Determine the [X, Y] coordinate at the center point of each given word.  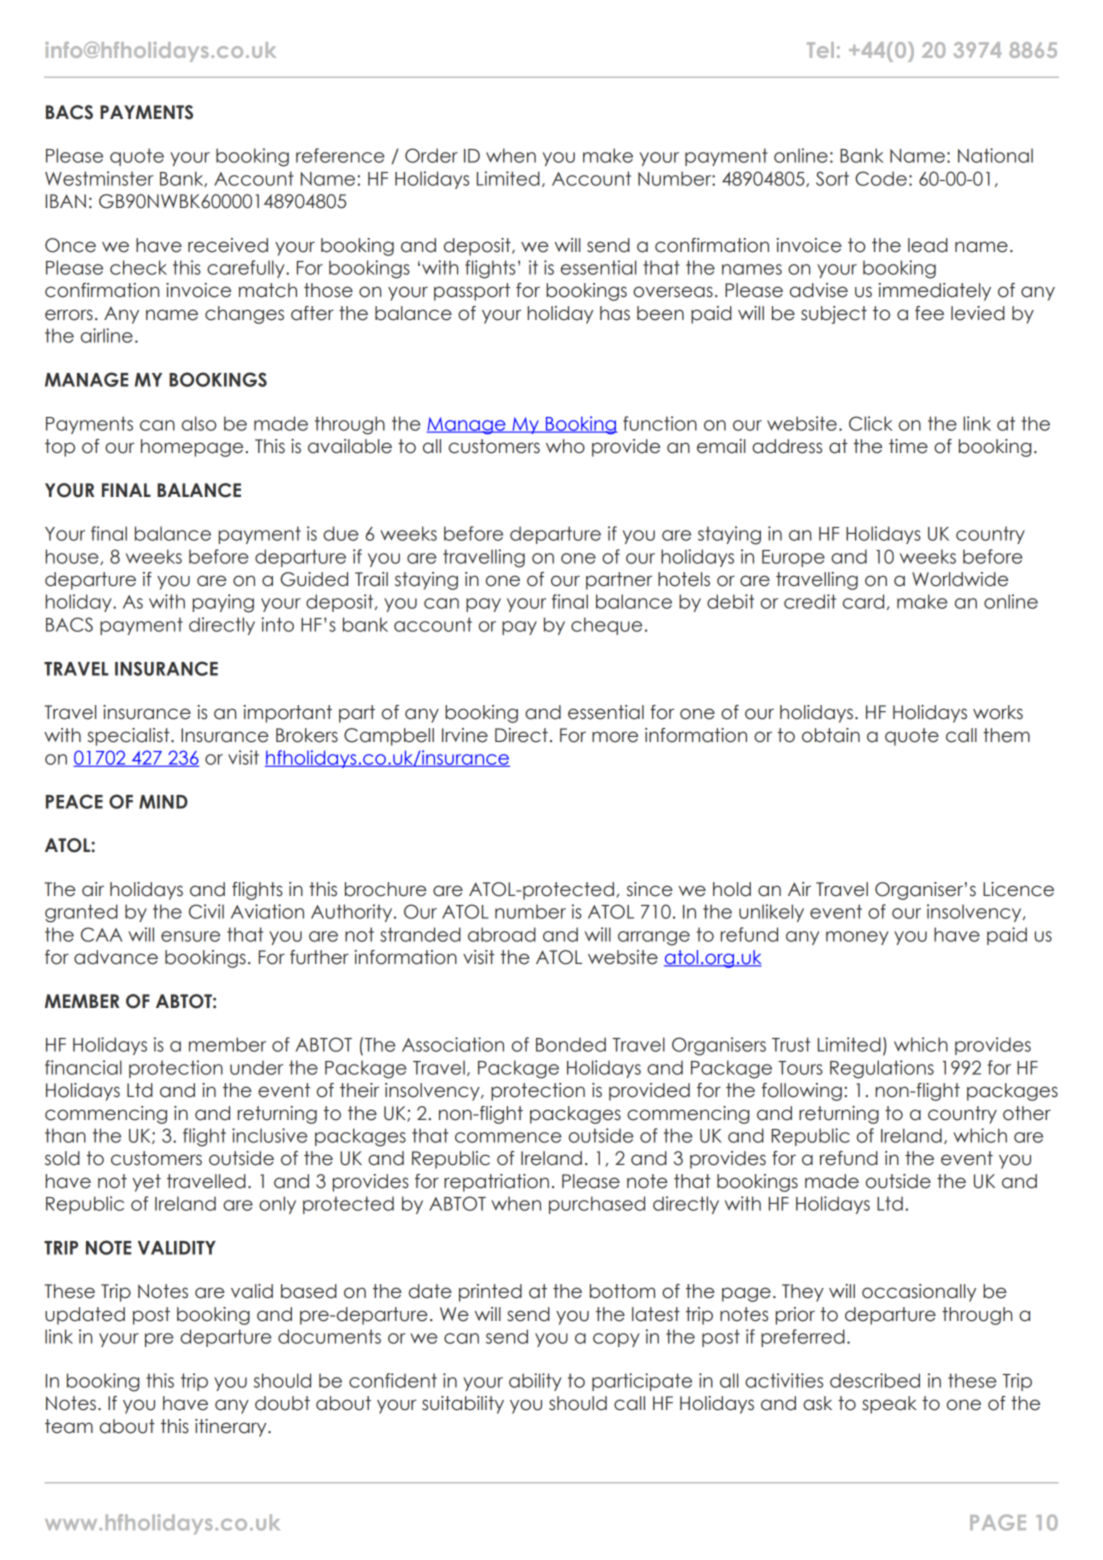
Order [431, 155]
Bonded [571, 1044]
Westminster [99, 178]
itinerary [232, 1428]
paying [223, 603]
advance [116, 957]
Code [881, 178]
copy [616, 1340]
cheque [606, 626]
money [857, 938]
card [863, 601]
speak [889, 1405]
